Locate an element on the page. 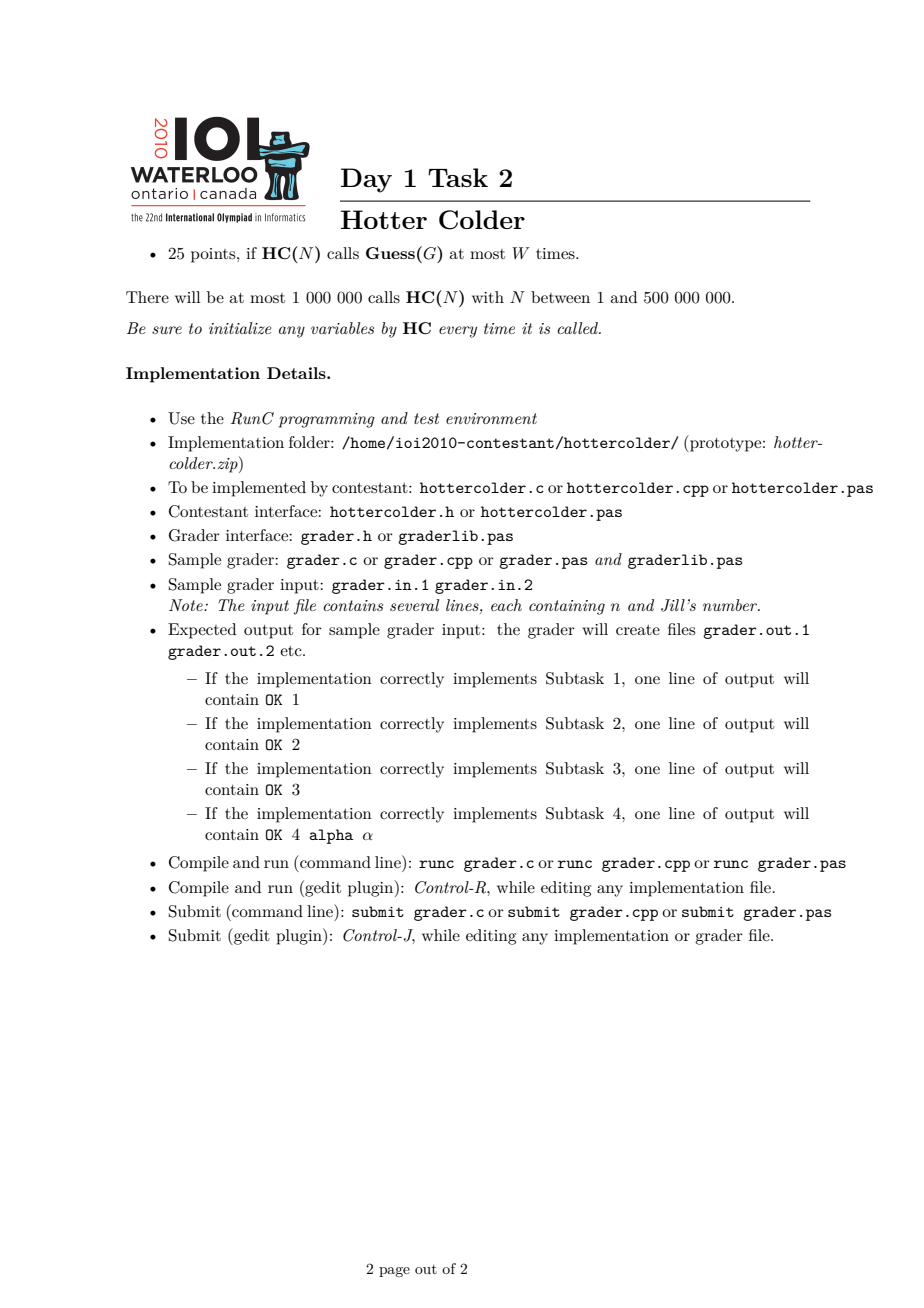  between is located at coordinates (560, 297).
